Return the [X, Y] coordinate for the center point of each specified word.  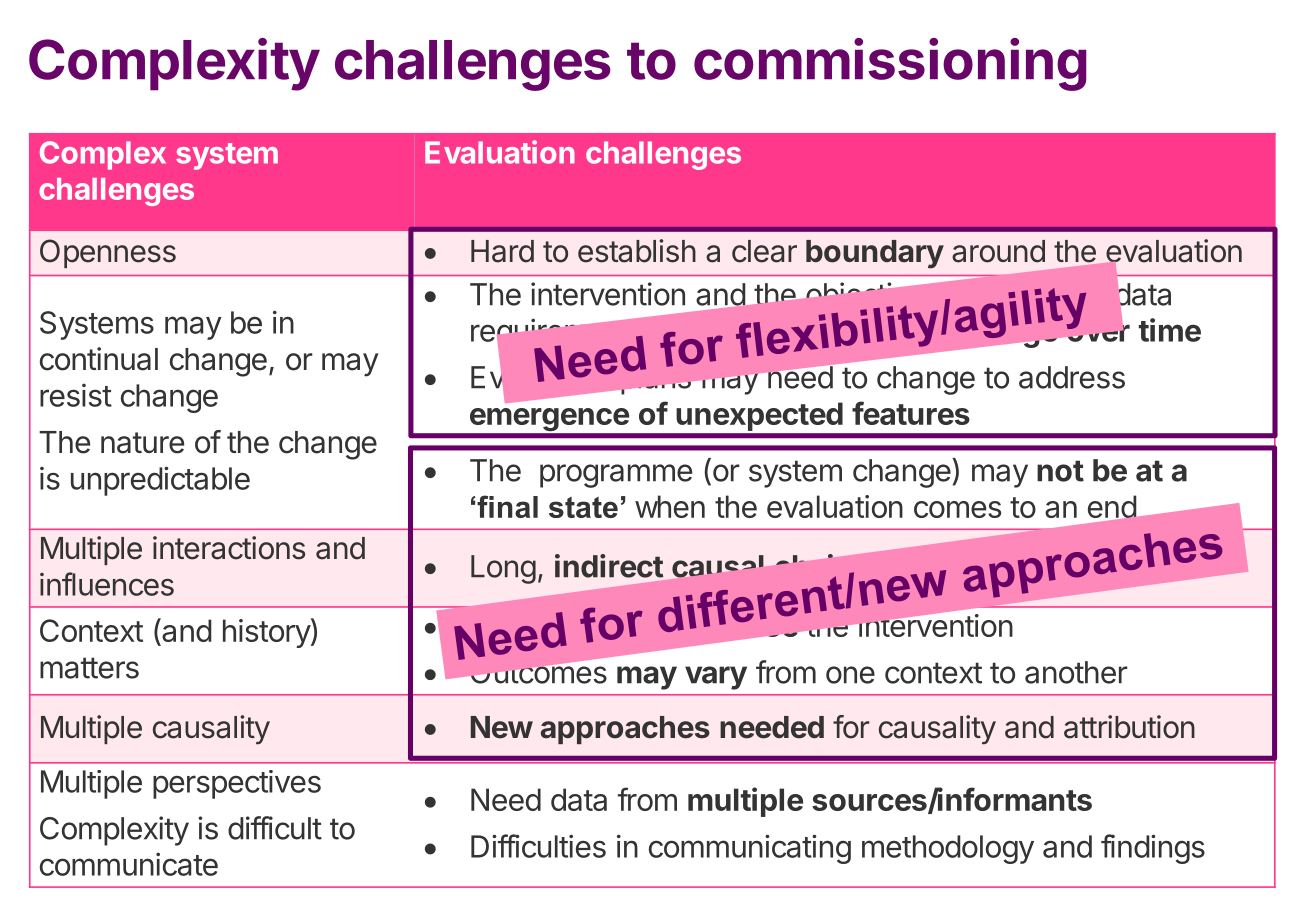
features [911, 413]
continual [99, 359]
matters [89, 668]
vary [716, 678]
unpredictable [160, 481]
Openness [108, 253]
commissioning [890, 64]
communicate [129, 864]
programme [616, 476]
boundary [875, 254]
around [998, 251]
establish [637, 251]
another [1076, 672]
